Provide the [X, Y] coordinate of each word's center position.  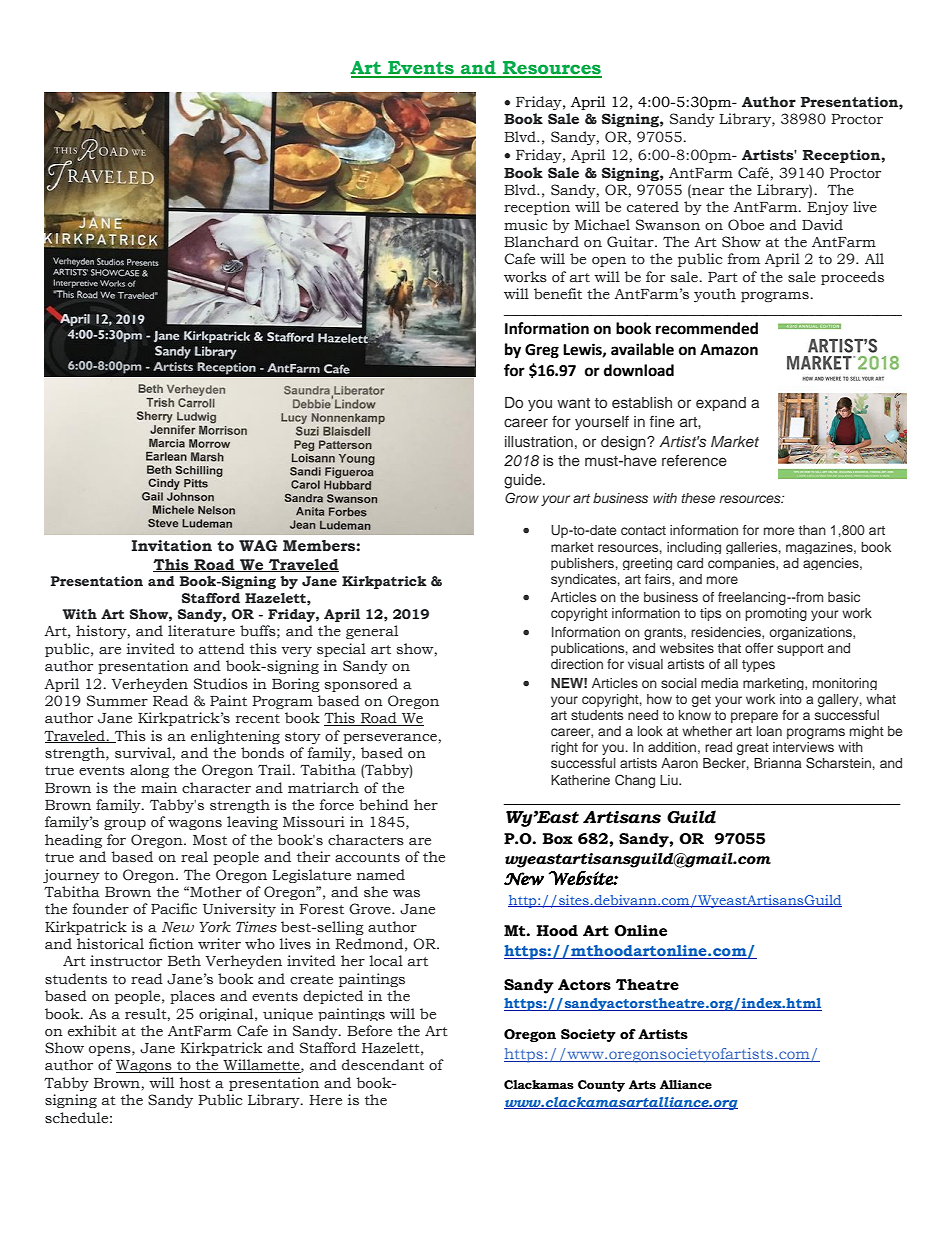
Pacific [174, 909]
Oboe [746, 225]
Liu [670, 780]
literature [201, 631]
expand [721, 404]
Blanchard [541, 242]
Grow [522, 498]
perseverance [390, 739]
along [149, 771]
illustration [539, 441]
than [812, 530]
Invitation [171, 546]
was [406, 894]
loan [769, 731]
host [195, 1083]
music [526, 225]
